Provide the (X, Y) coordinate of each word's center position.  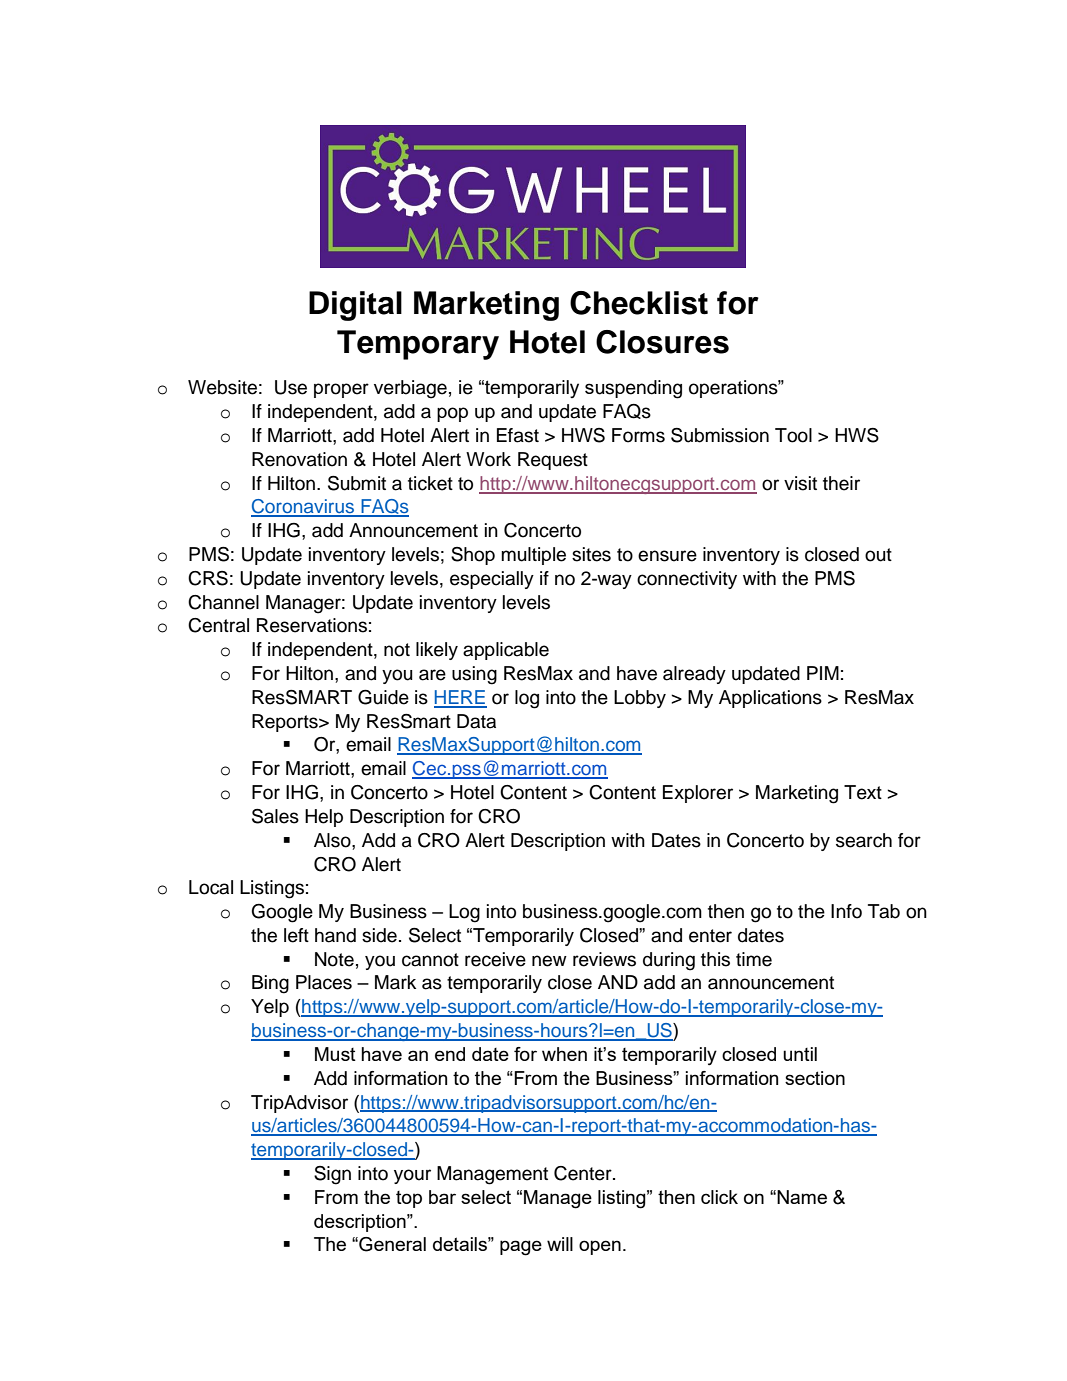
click (719, 1197)
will (560, 1244)
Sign (332, 1175)
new (549, 961)
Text (863, 792)
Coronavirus (303, 507)
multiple (533, 556)
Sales (275, 816)
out (878, 555)
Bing (270, 984)
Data (476, 721)
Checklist (639, 303)
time (754, 959)
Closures (662, 342)
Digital (355, 306)
